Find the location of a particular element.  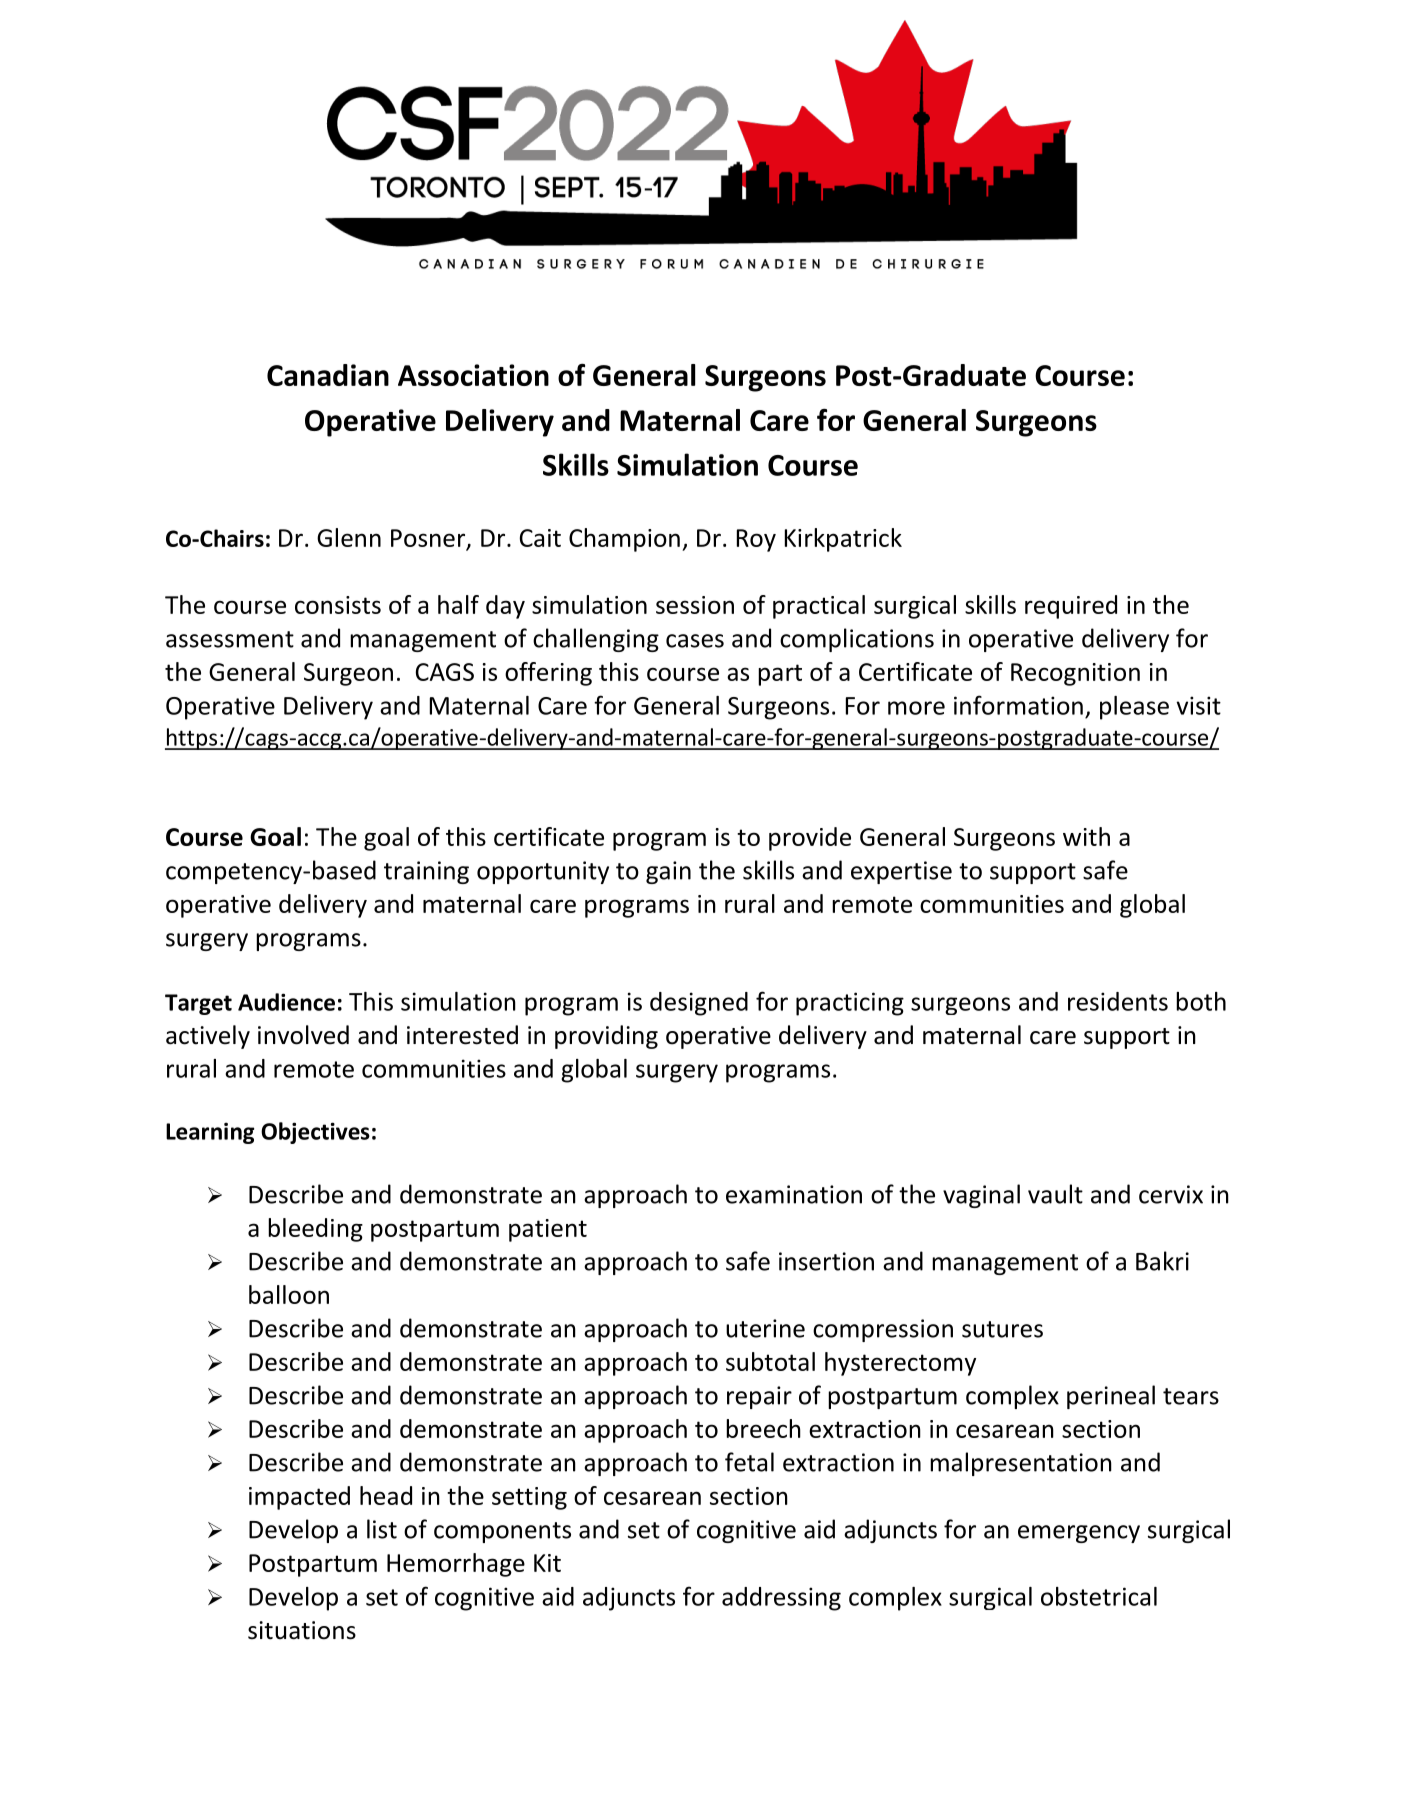

Audience is located at coordinates (286, 1002).
